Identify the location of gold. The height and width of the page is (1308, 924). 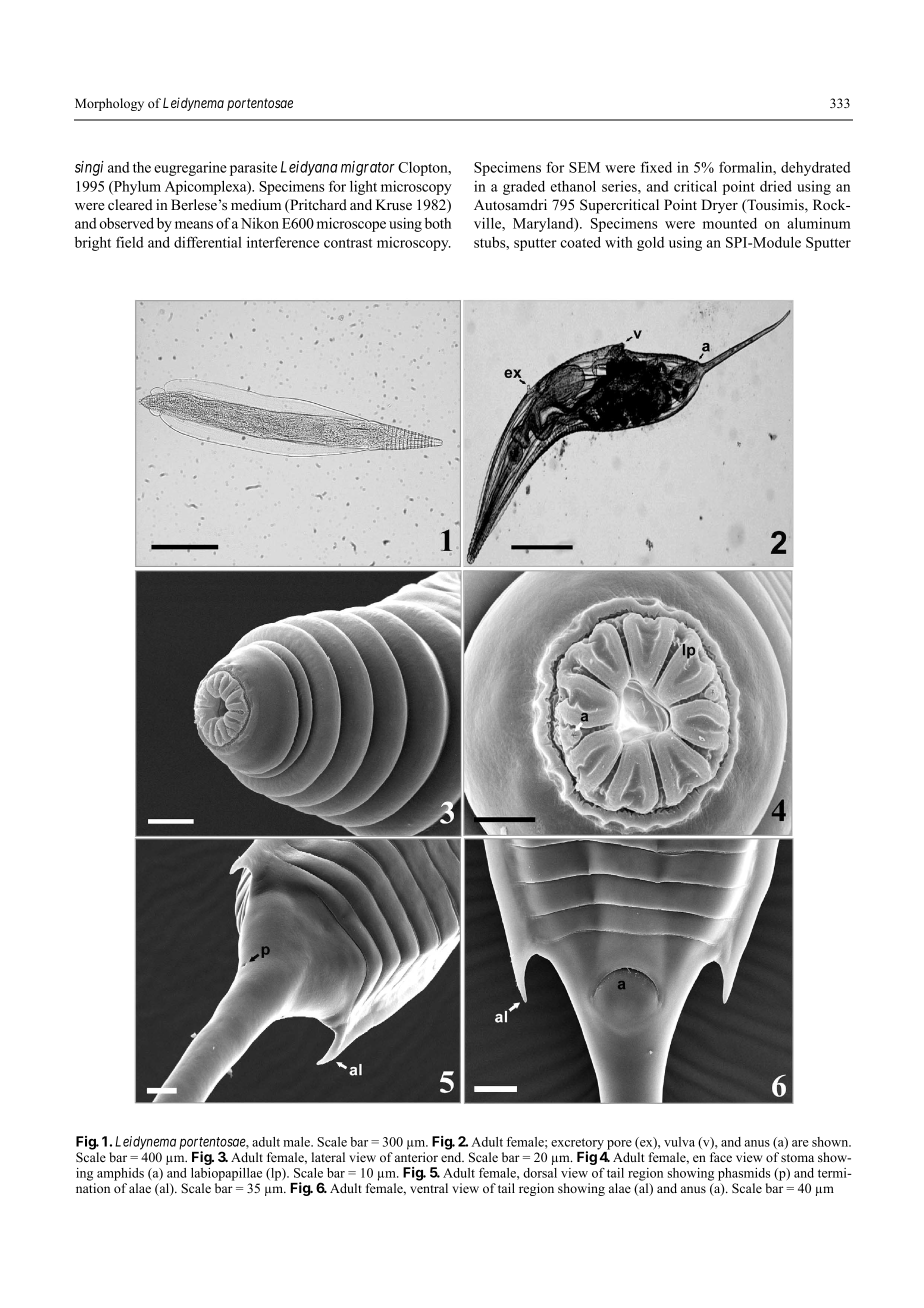
(650, 244).
